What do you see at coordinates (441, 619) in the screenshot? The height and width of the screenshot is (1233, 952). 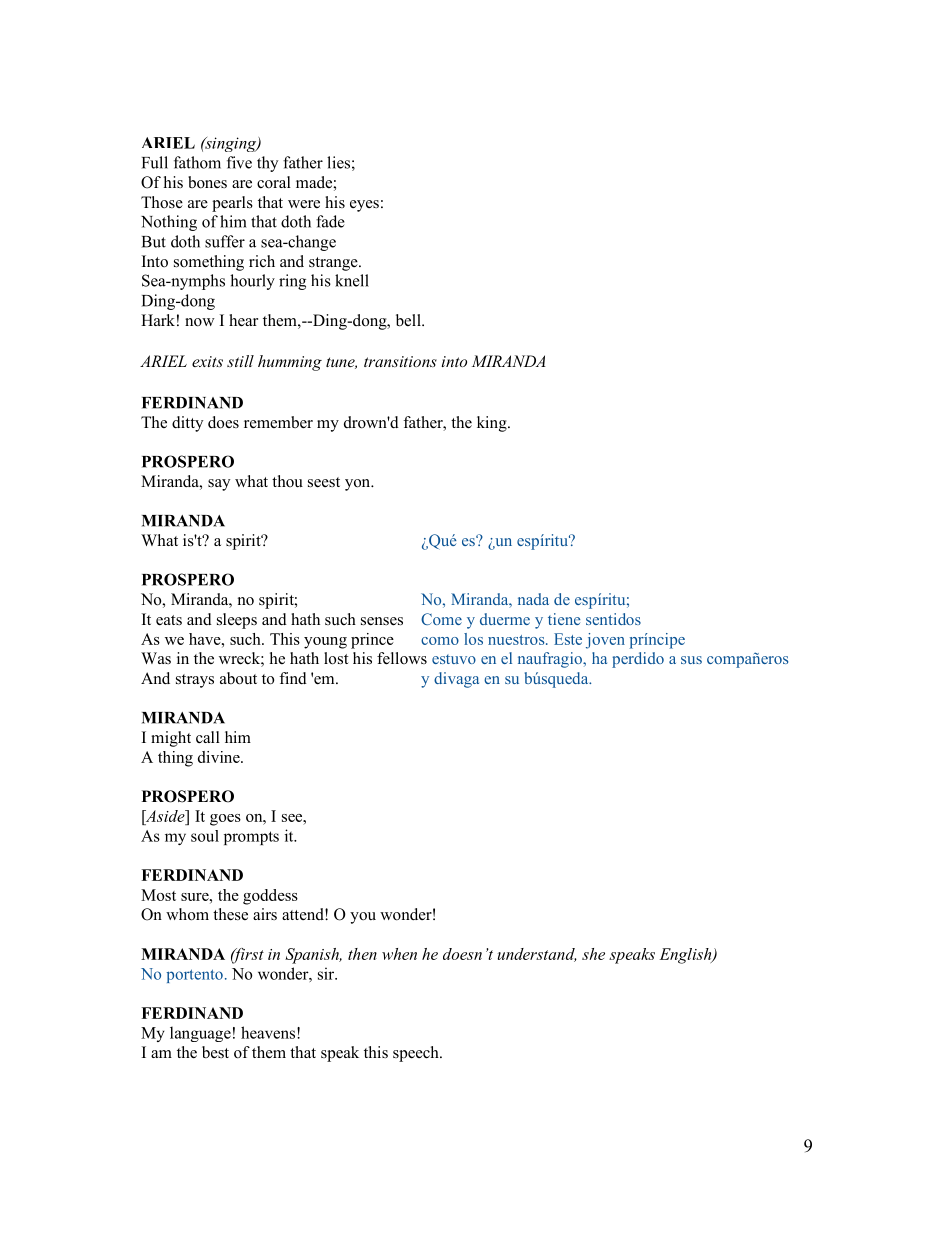 I see `Come` at bounding box center [441, 619].
